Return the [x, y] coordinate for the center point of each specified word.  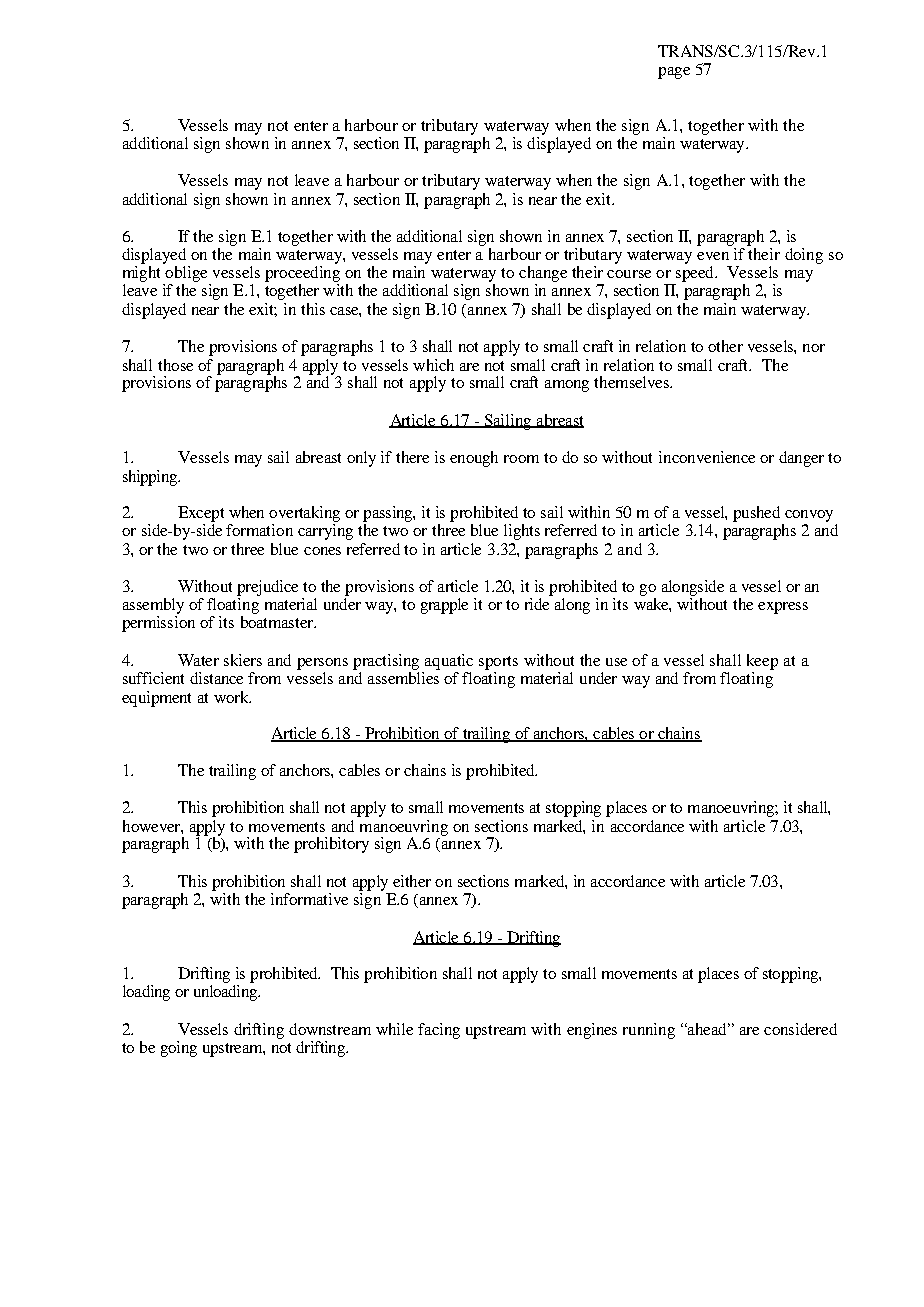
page [674, 73]
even [713, 256]
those [175, 365]
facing [439, 1031]
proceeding [302, 272]
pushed [756, 514]
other [725, 346]
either [412, 881]
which [433, 365]
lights [522, 532]
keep [762, 662]
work [232, 697]
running [649, 1031]
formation [259, 530]
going [179, 1049]
